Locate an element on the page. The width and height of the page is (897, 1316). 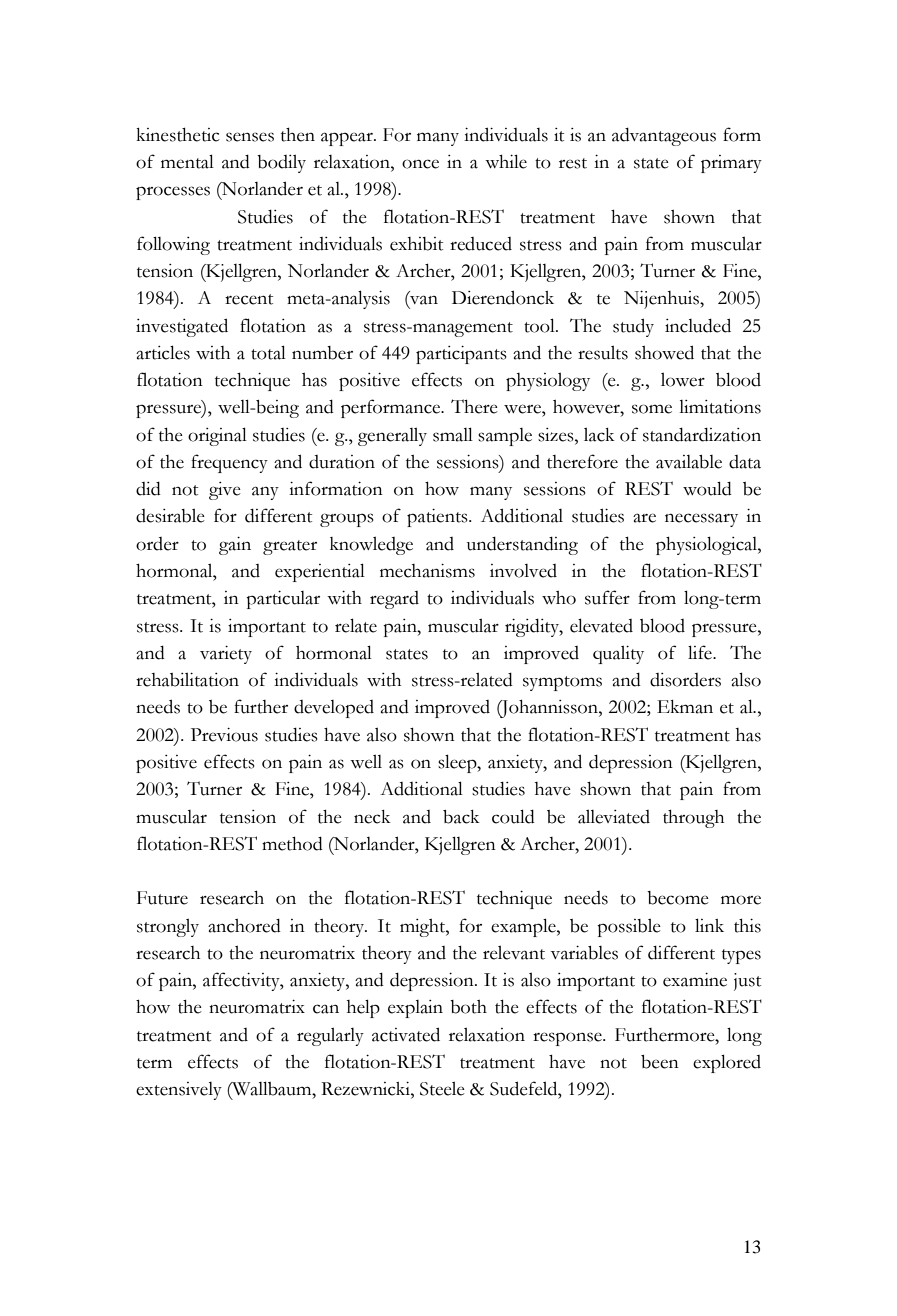
Previous is located at coordinates (224, 735).
